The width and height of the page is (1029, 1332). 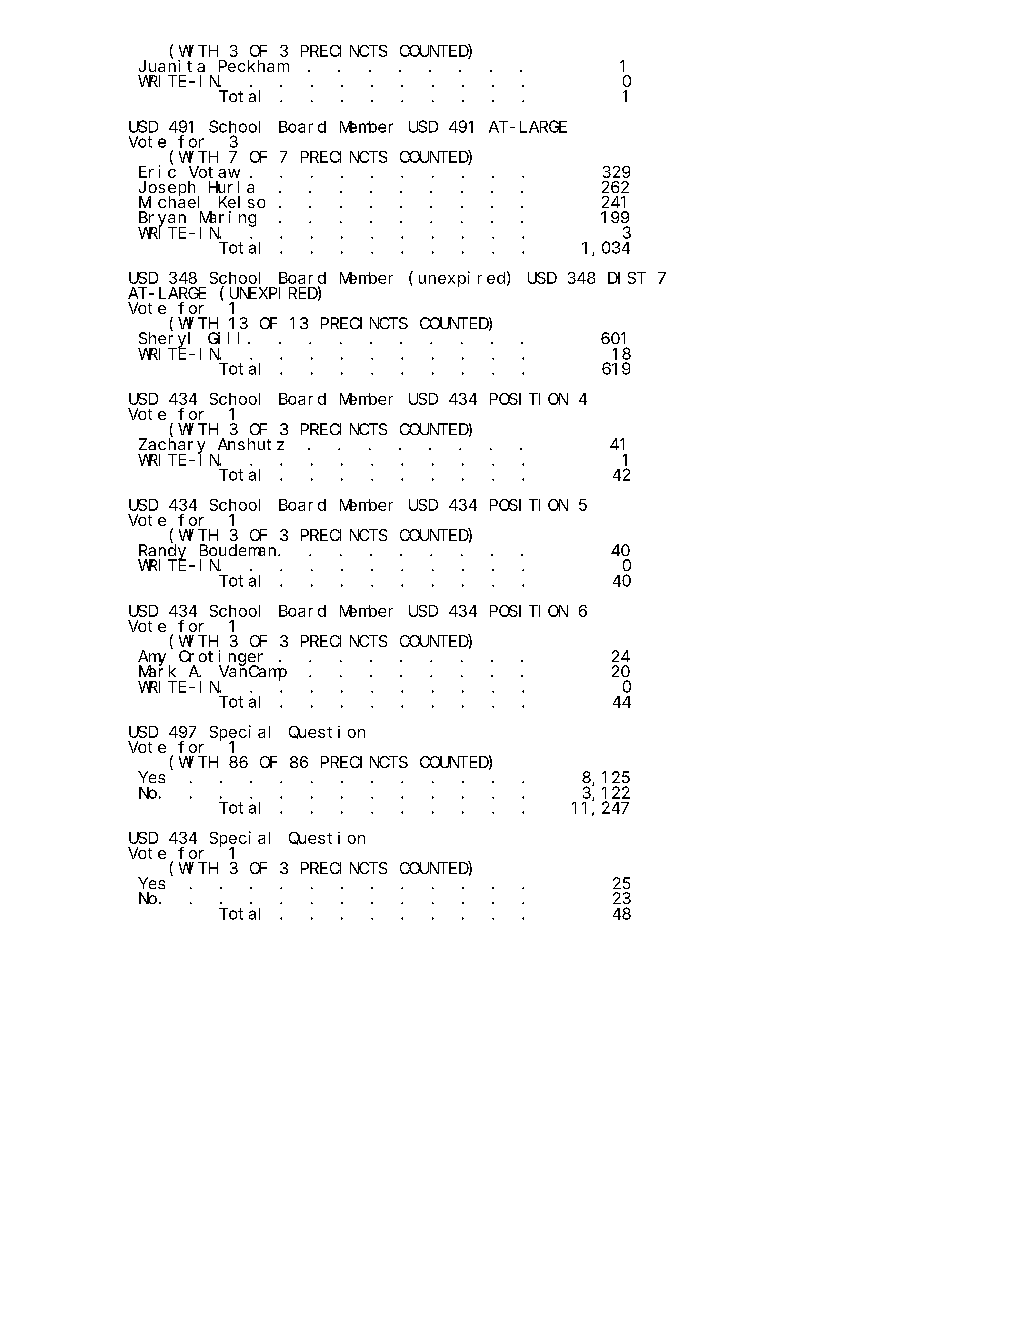 What do you see at coordinates (162, 220) in the page?
I see `Bryan` at bounding box center [162, 220].
